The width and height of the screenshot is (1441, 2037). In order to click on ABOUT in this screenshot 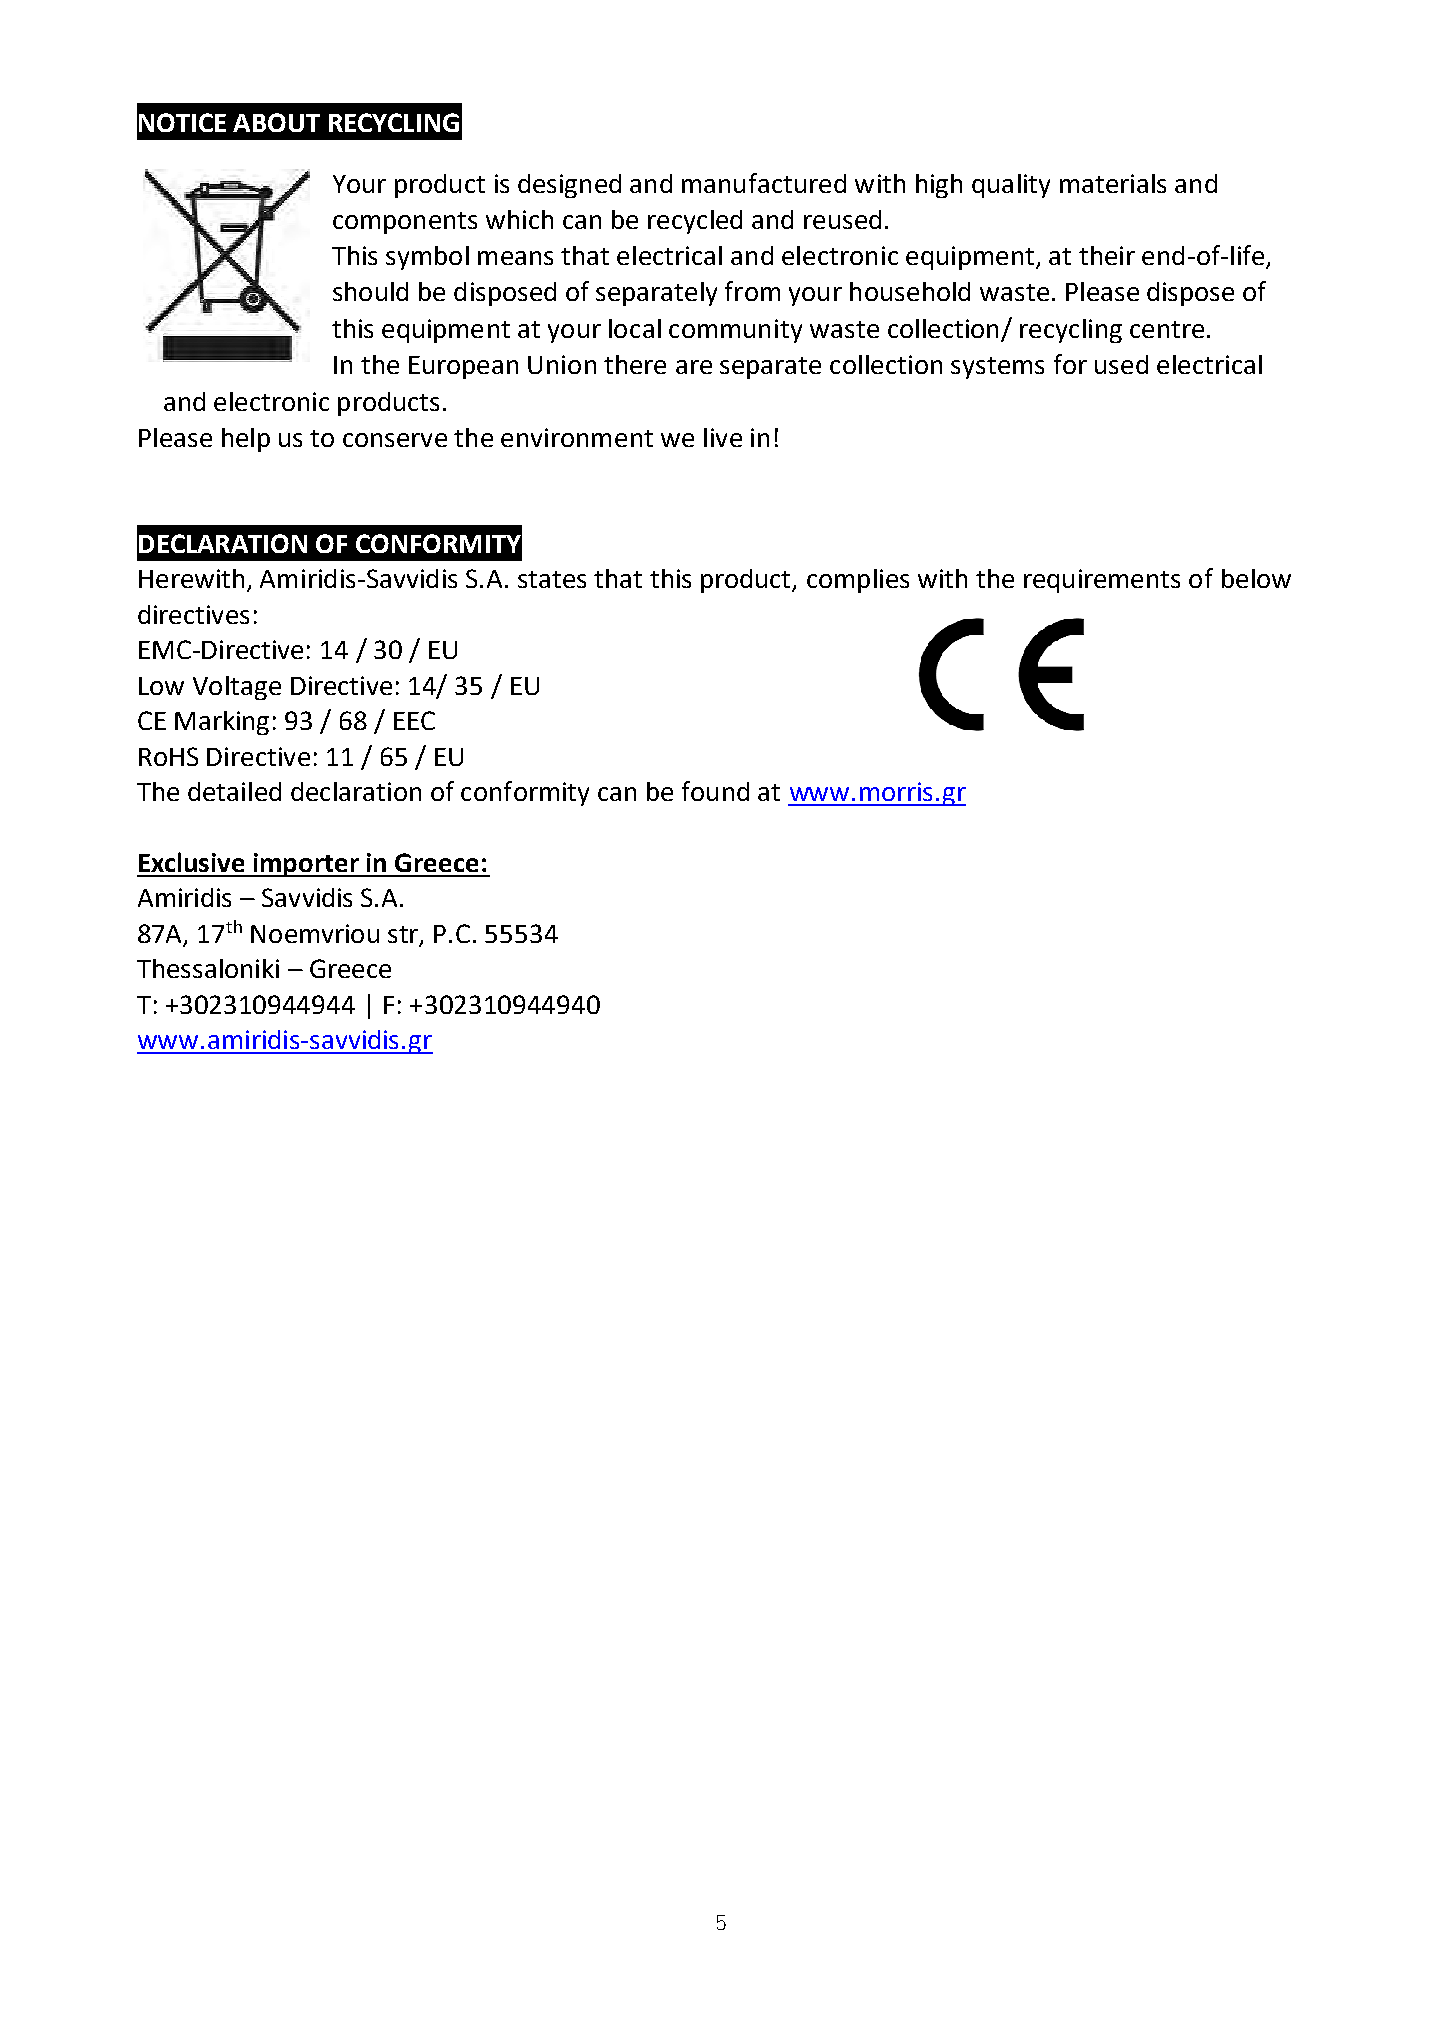, I will do `click(276, 122)`.
